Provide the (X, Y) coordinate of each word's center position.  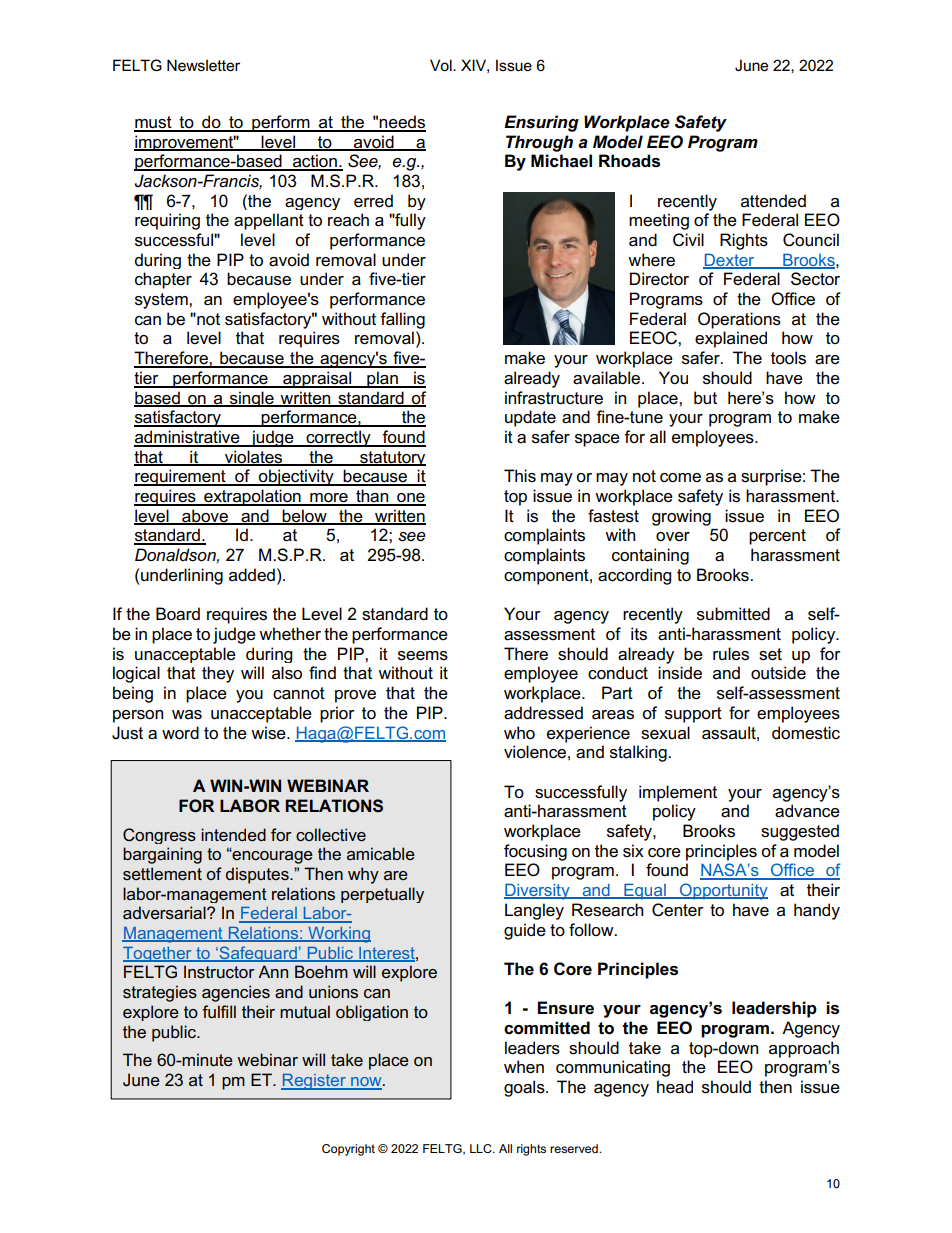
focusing (535, 852)
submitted (733, 614)
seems (423, 656)
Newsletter (203, 65)
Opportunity (723, 891)
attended (773, 201)
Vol (442, 65)
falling (402, 320)
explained (731, 339)
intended (233, 834)
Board (178, 614)
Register (314, 1082)
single (252, 399)
